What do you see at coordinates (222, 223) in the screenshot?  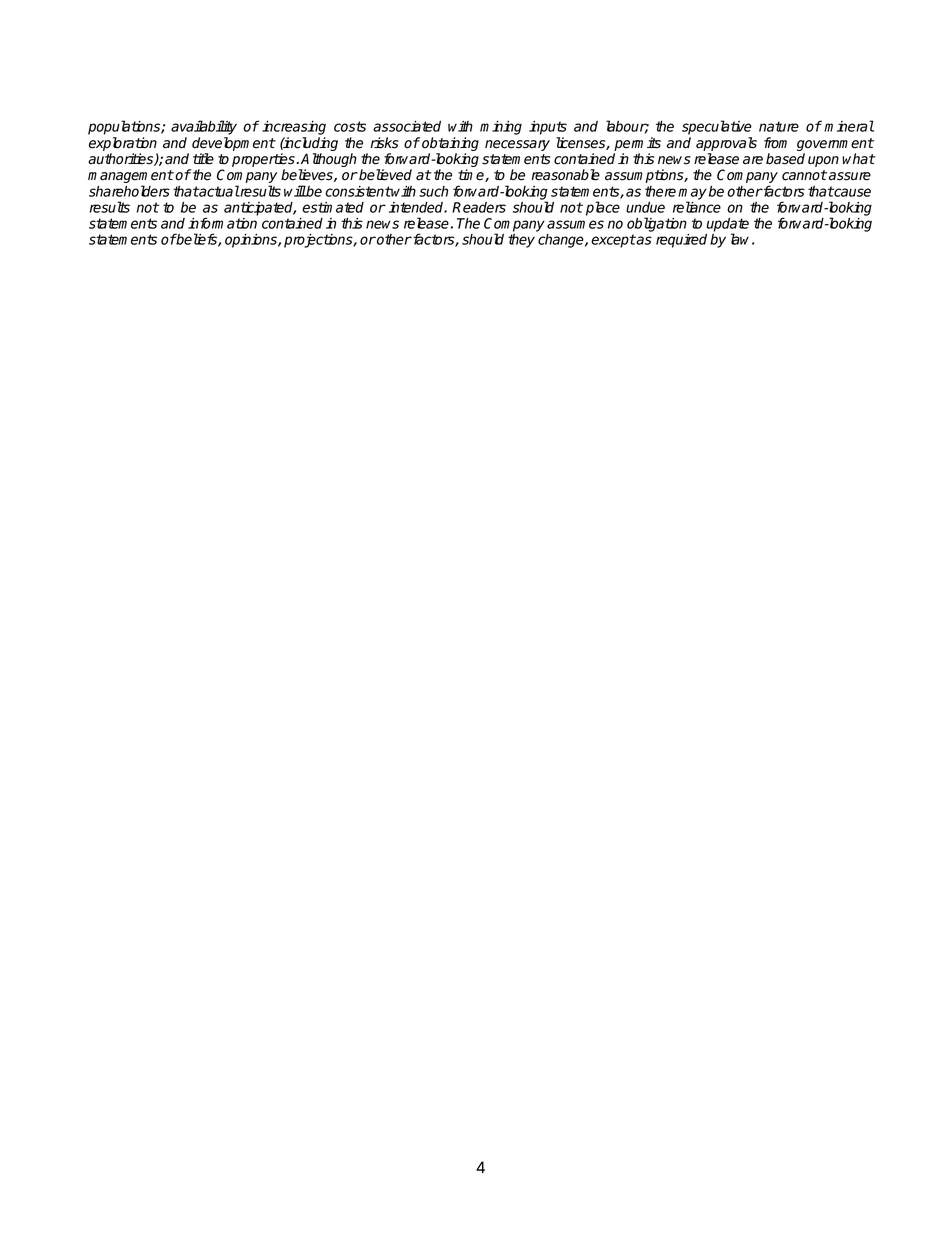 I see `information` at bounding box center [222, 223].
